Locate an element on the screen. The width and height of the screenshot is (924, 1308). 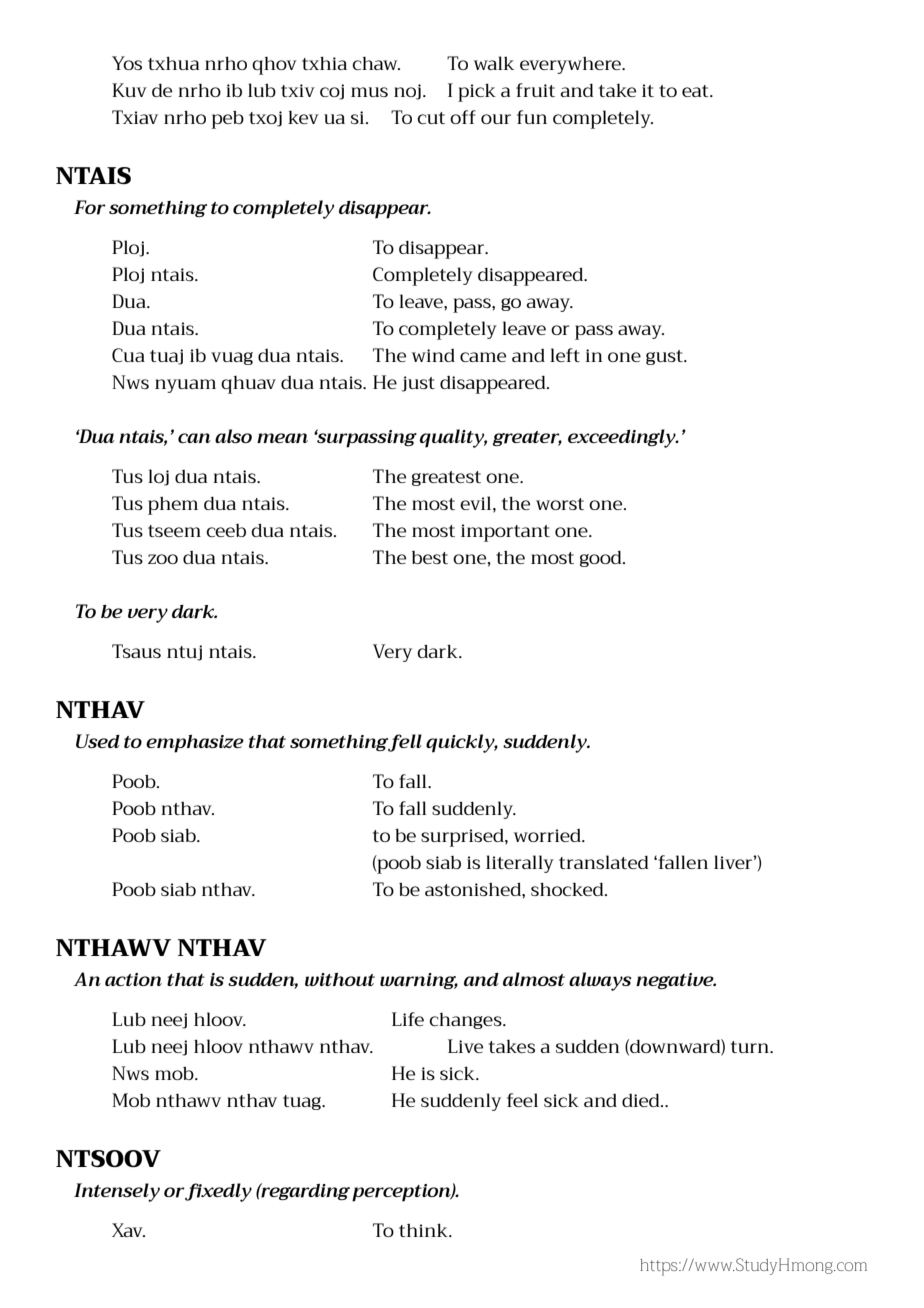
fruit is located at coordinates (535, 90).
